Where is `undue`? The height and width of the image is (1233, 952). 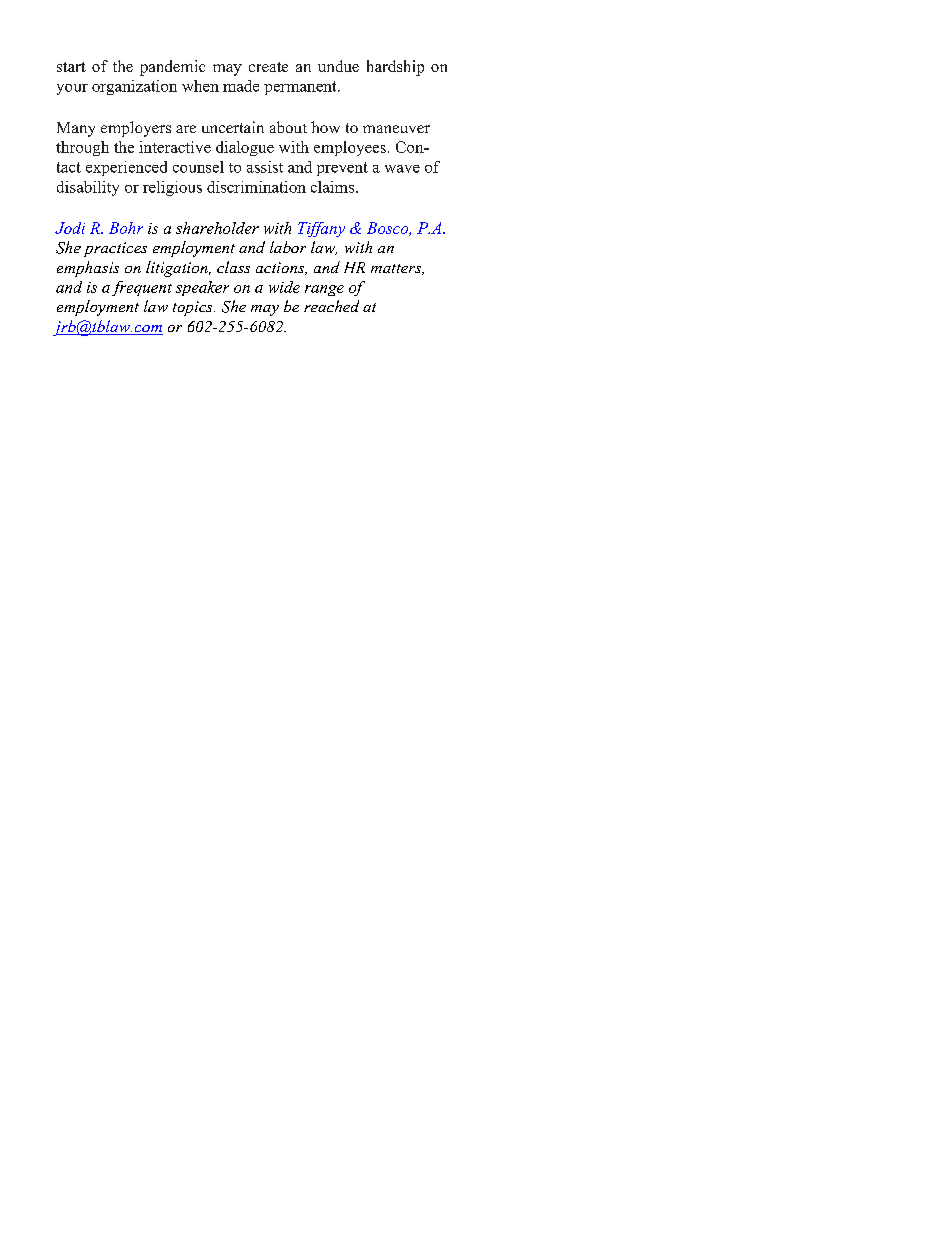 undue is located at coordinates (338, 66).
